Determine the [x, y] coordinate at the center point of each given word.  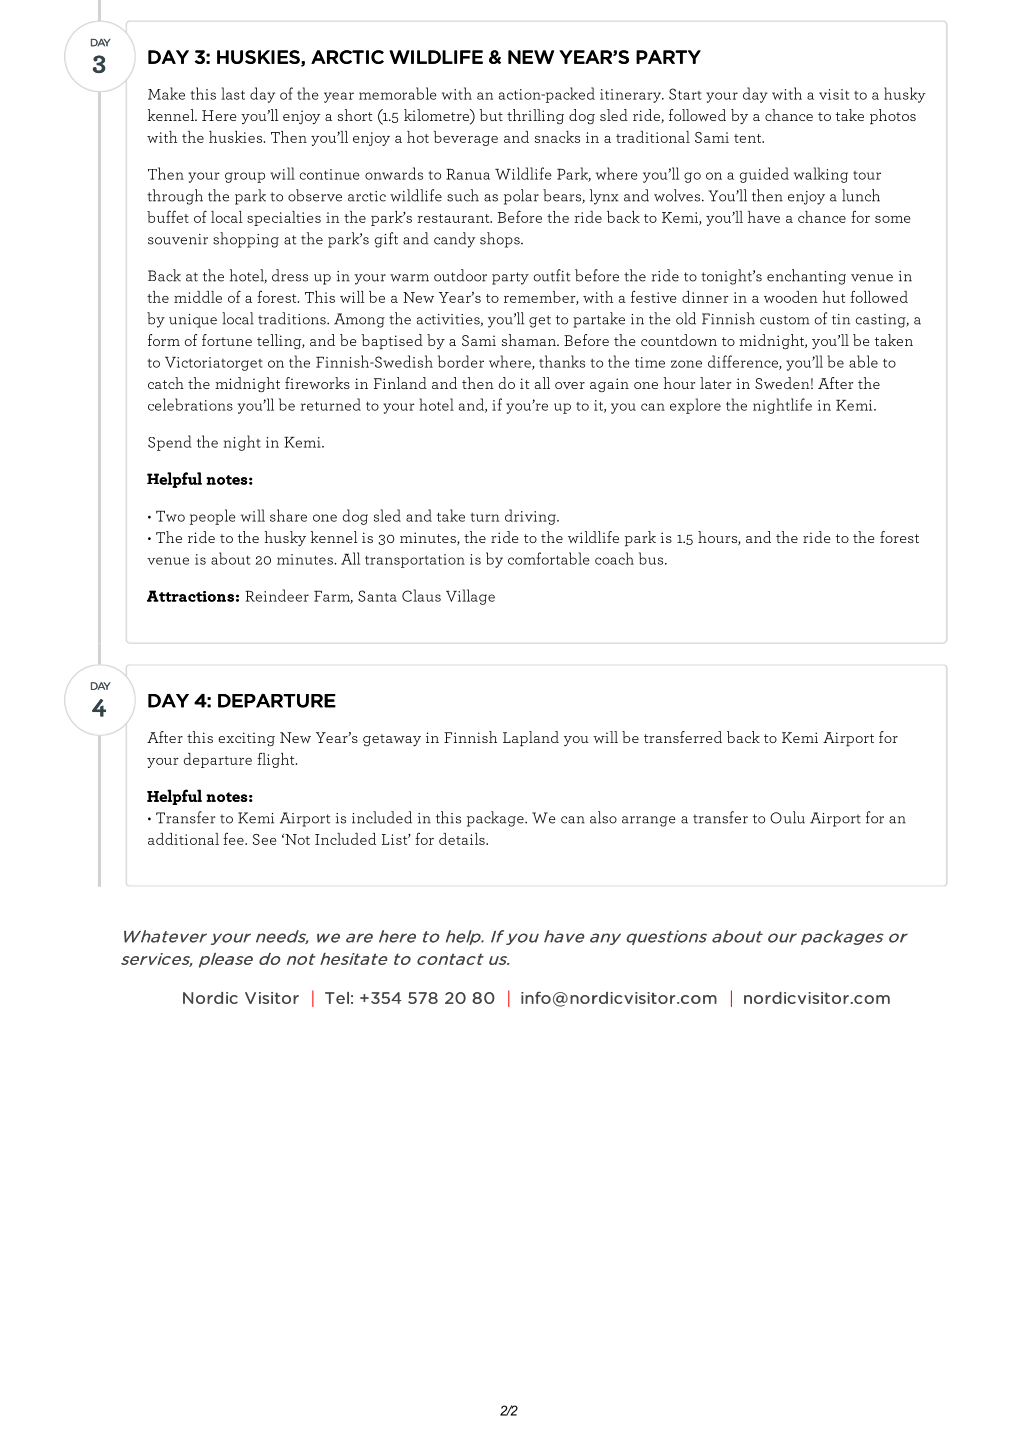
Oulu [787, 817]
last [233, 93]
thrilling [535, 117]
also [603, 817]
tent [749, 138]
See [264, 839]
